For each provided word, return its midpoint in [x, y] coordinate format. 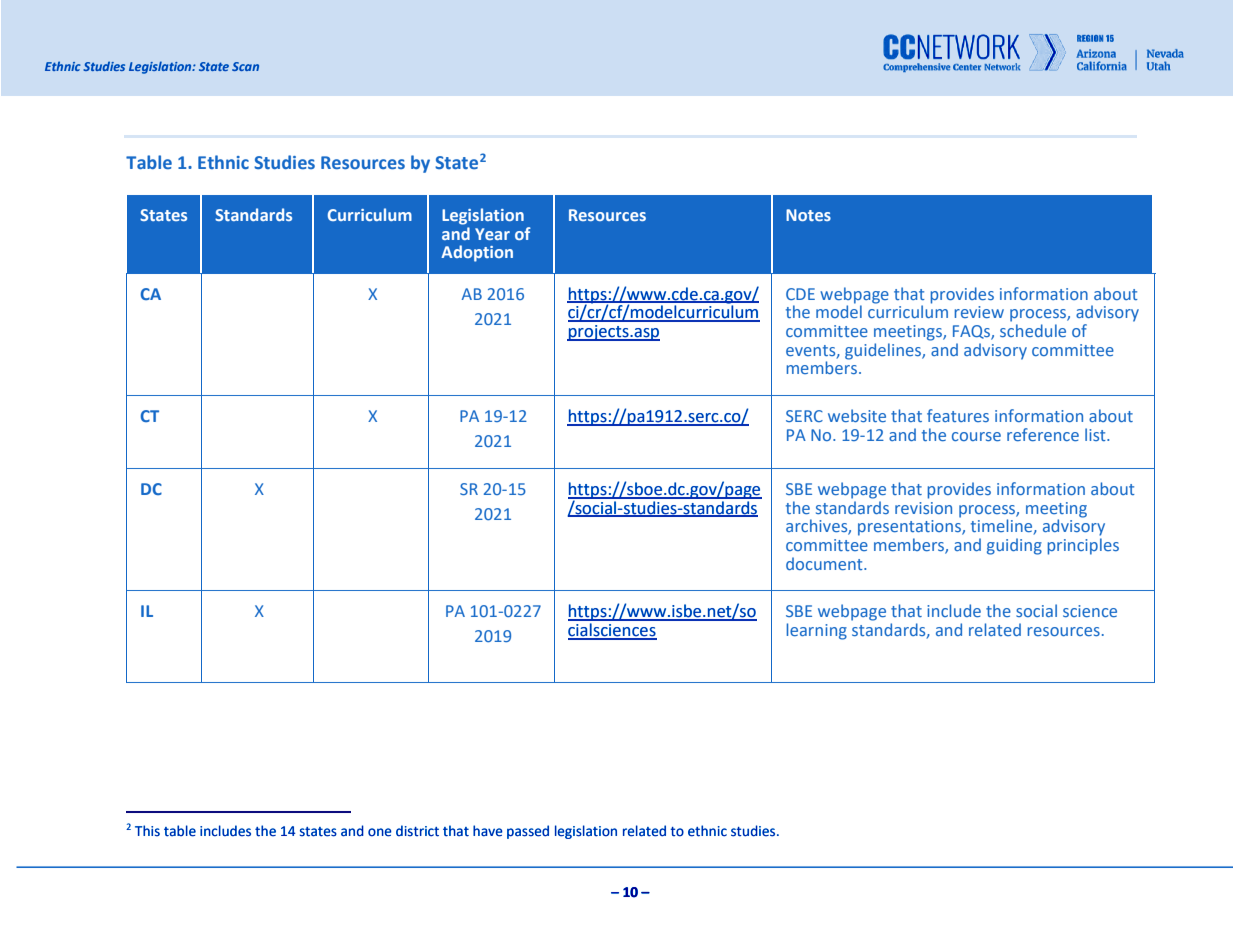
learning [816, 631]
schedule [1033, 330]
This [147, 831]
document [825, 563]
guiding [1014, 546]
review [979, 312]
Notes [808, 215]
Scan [245, 66]
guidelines [884, 351]
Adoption [477, 253]
